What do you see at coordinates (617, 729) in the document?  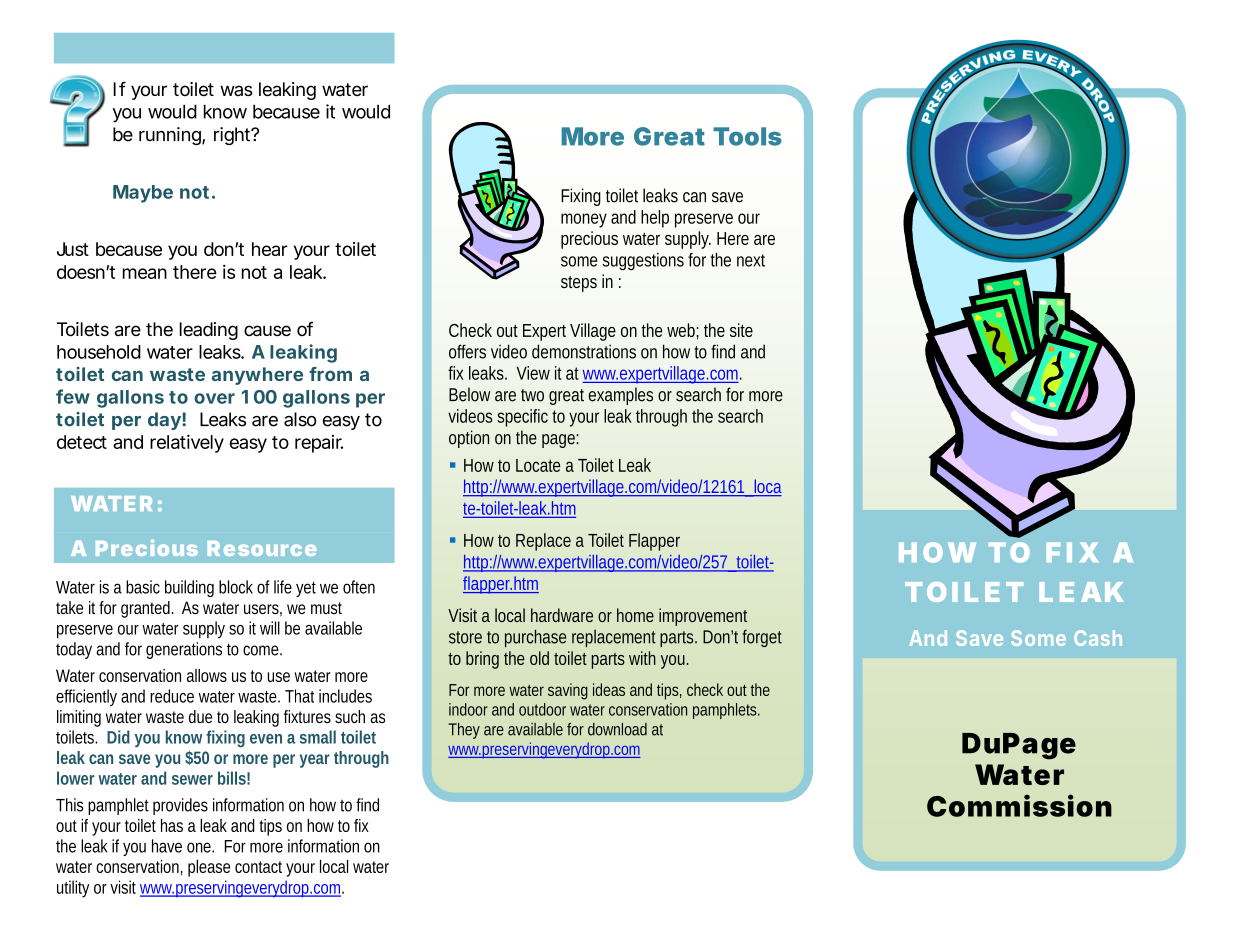 I see `download` at bounding box center [617, 729].
